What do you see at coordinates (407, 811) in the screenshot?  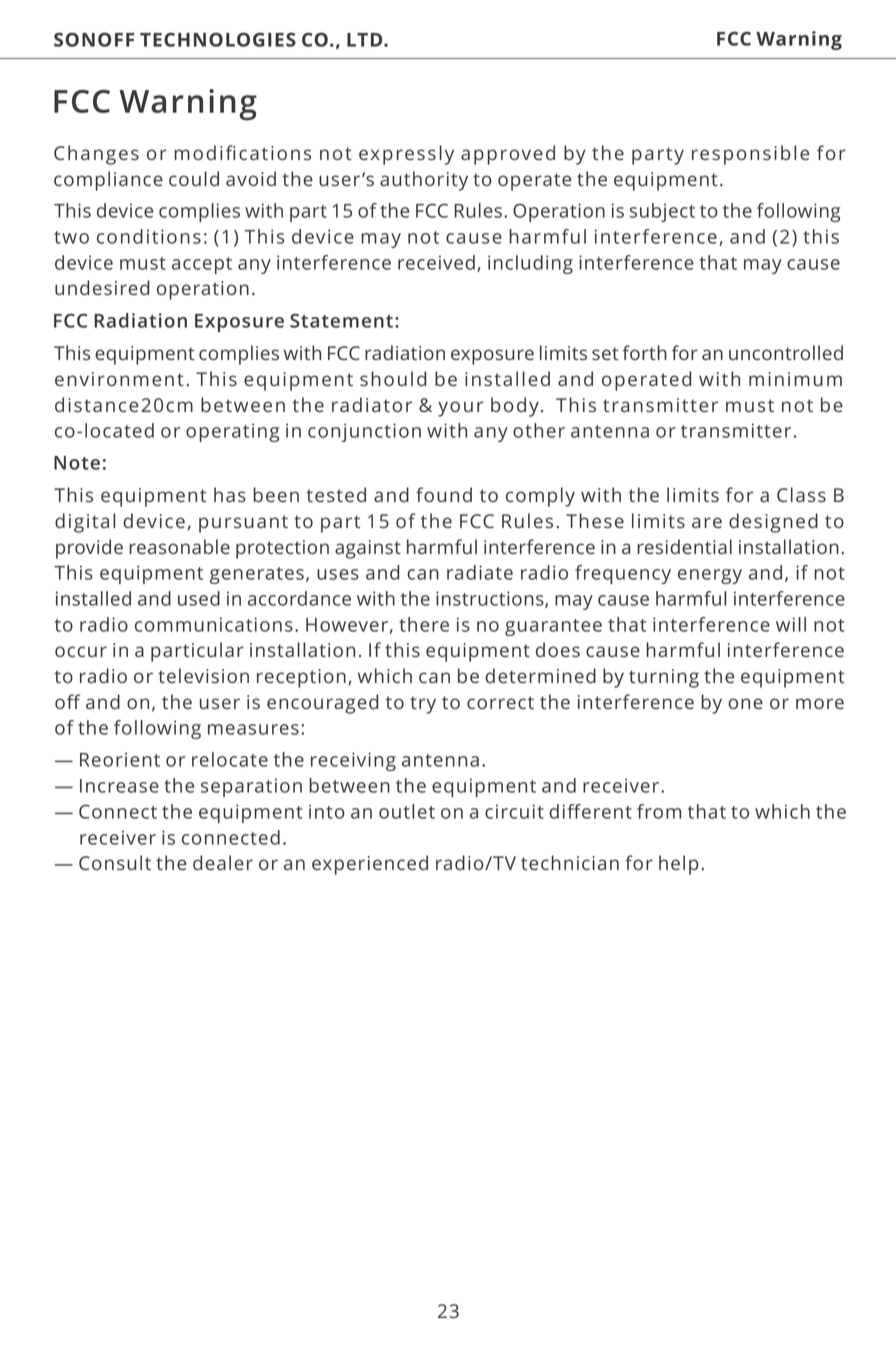 I see `outlet` at bounding box center [407, 811].
